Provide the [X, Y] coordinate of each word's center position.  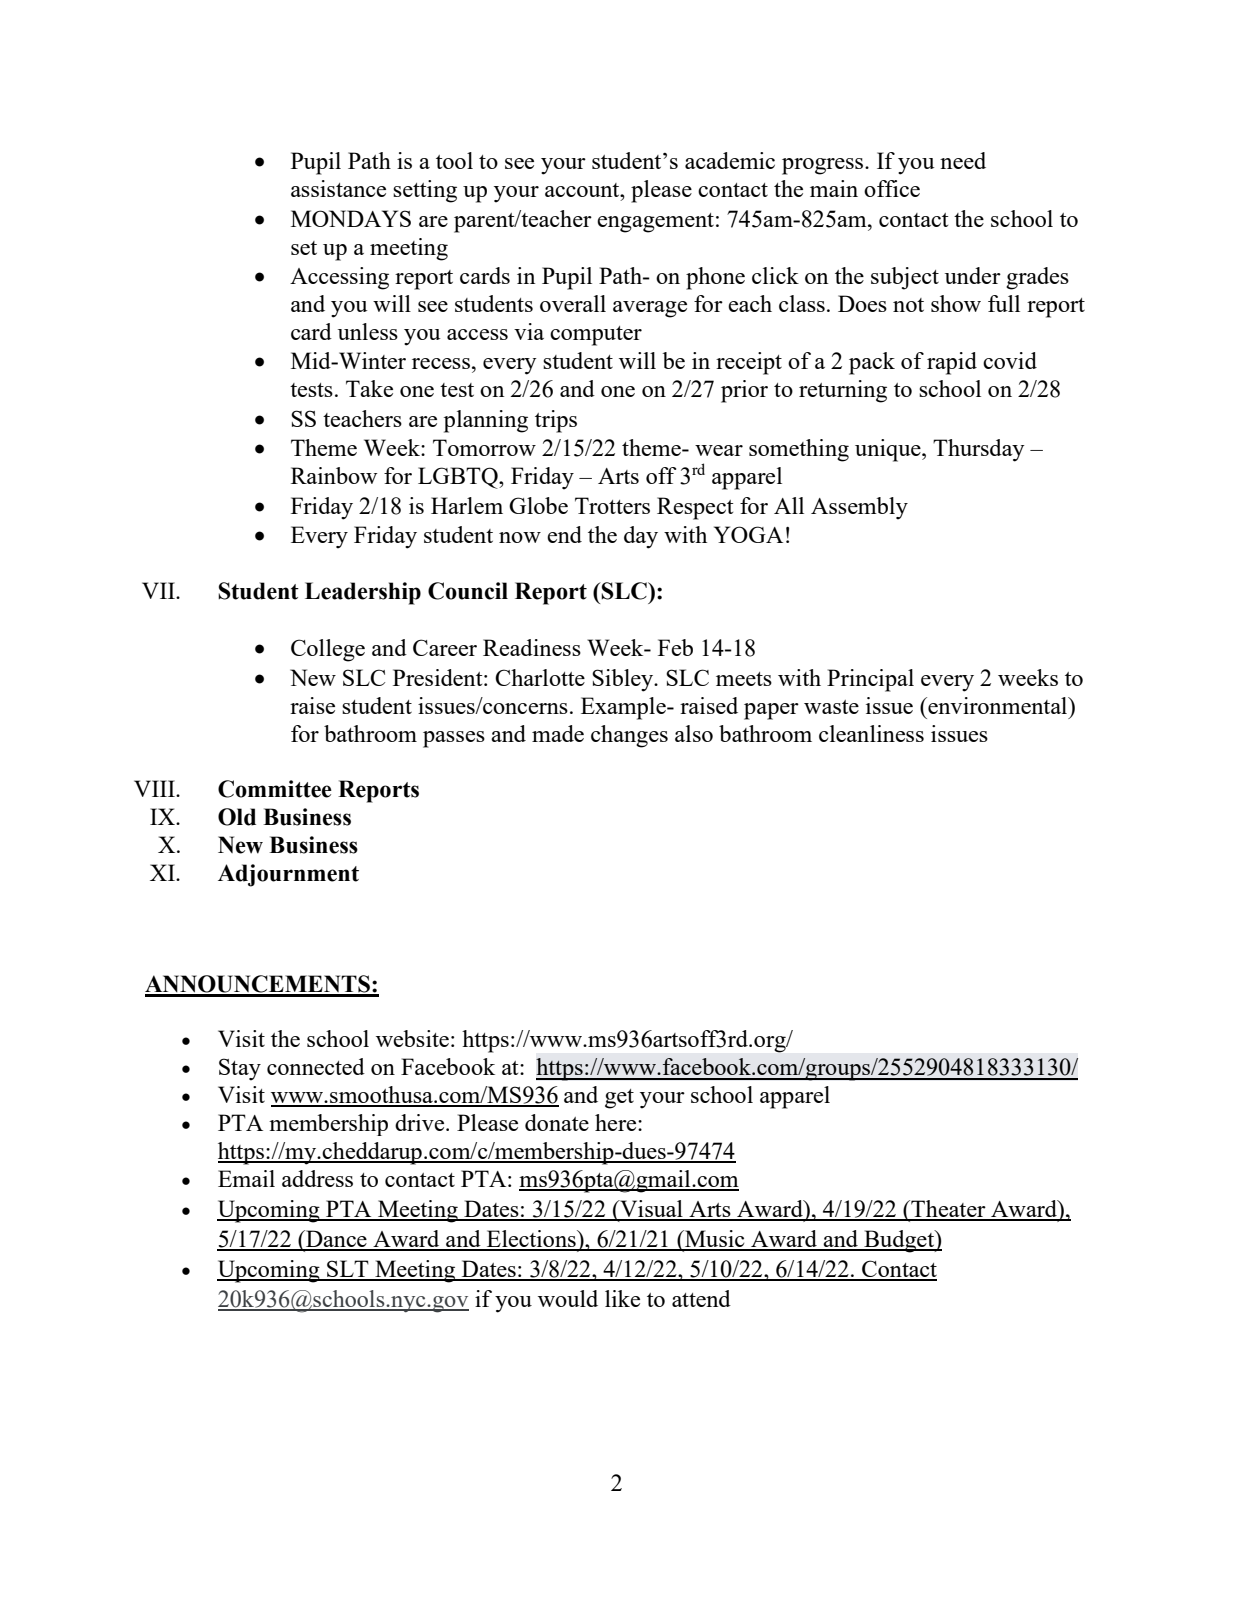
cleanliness [871, 733]
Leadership [363, 593]
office [892, 188]
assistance [338, 188]
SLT [348, 1270]
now [520, 537]
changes [629, 736]
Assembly [859, 508]
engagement [655, 223]
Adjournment [288, 875]
